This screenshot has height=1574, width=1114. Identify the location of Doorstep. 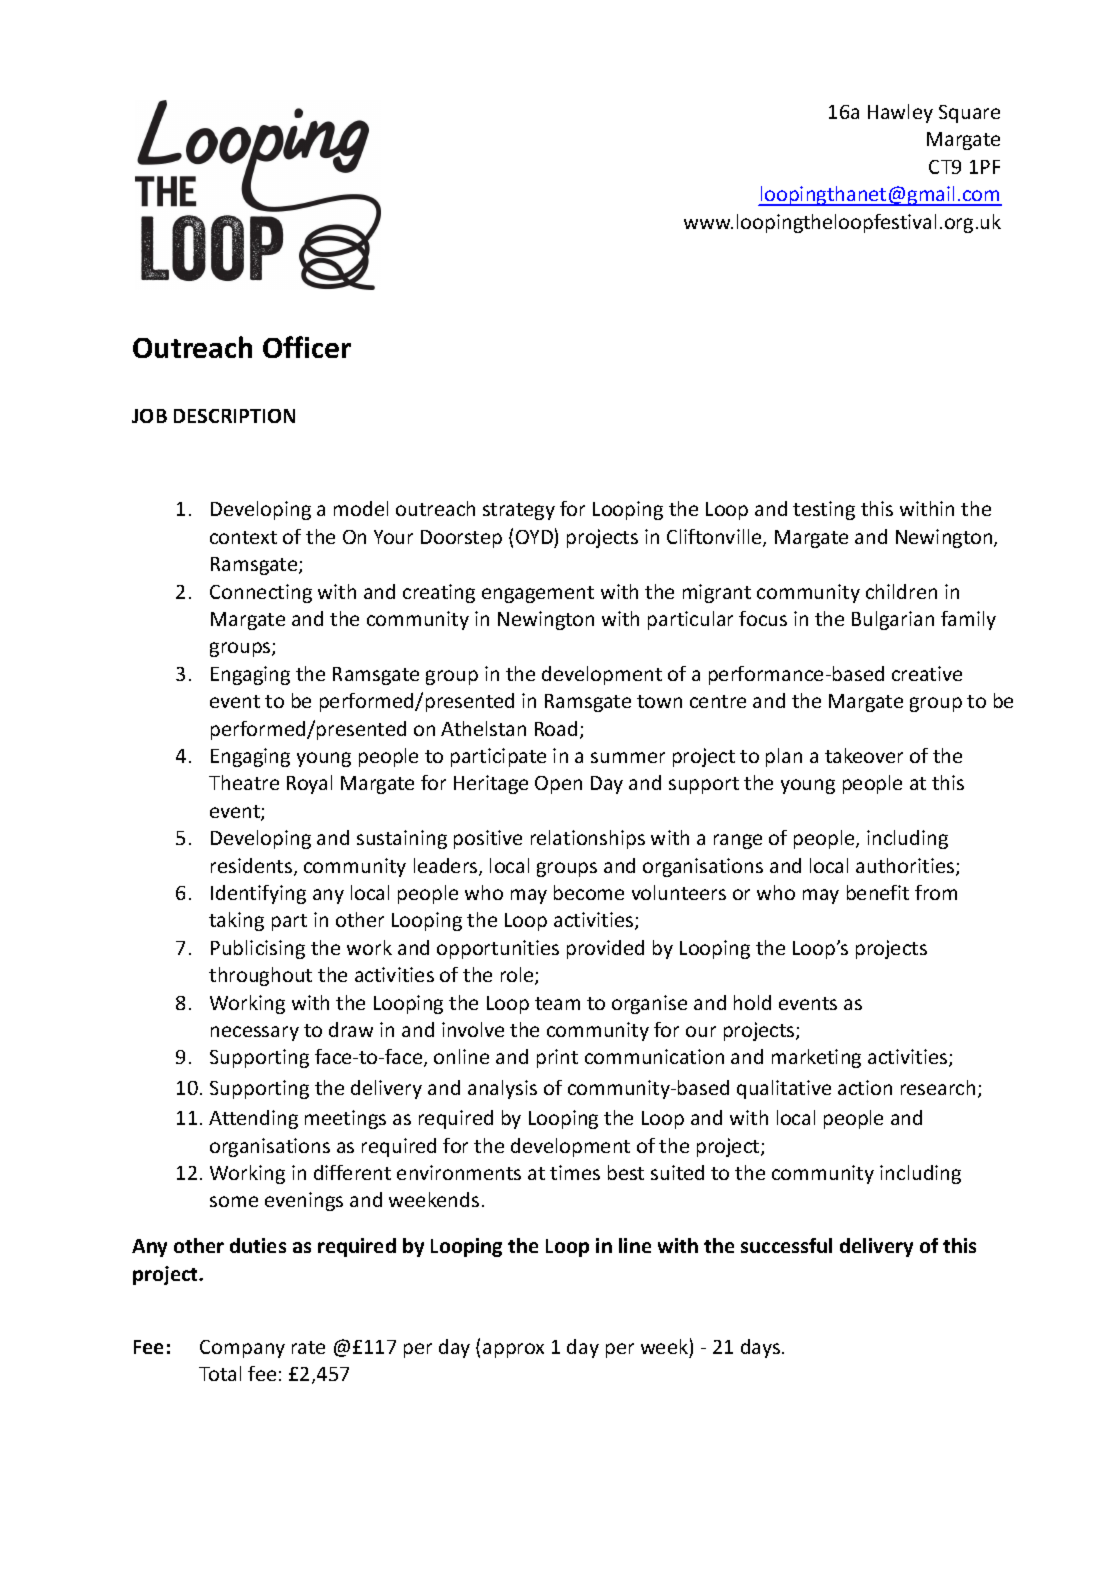
(461, 539).
